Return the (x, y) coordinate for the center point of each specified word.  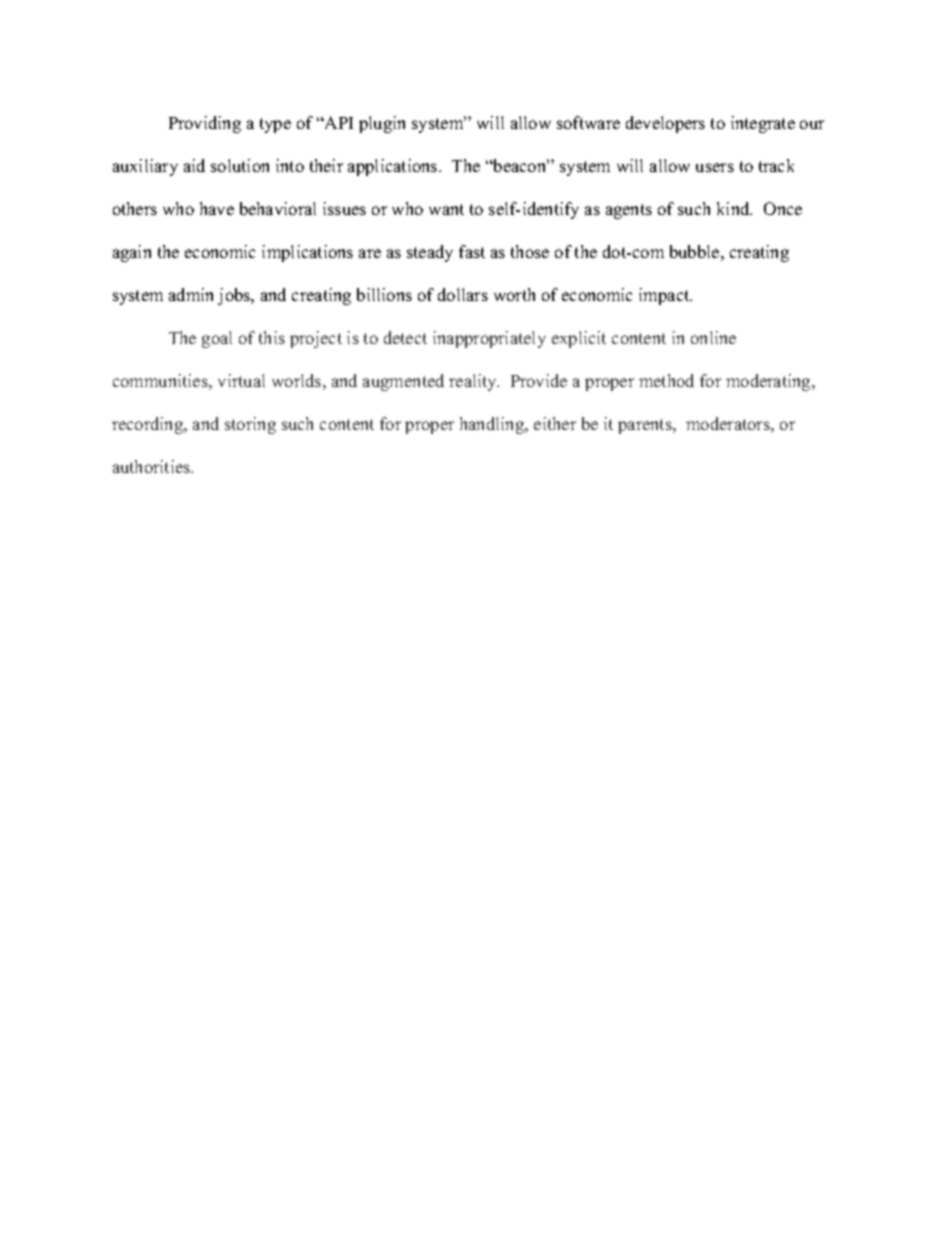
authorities (153, 466)
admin (191, 294)
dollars (463, 294)
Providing (205, 124)
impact (665, 296)
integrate (763, 124)
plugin (382, 124)
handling (493, 425)
